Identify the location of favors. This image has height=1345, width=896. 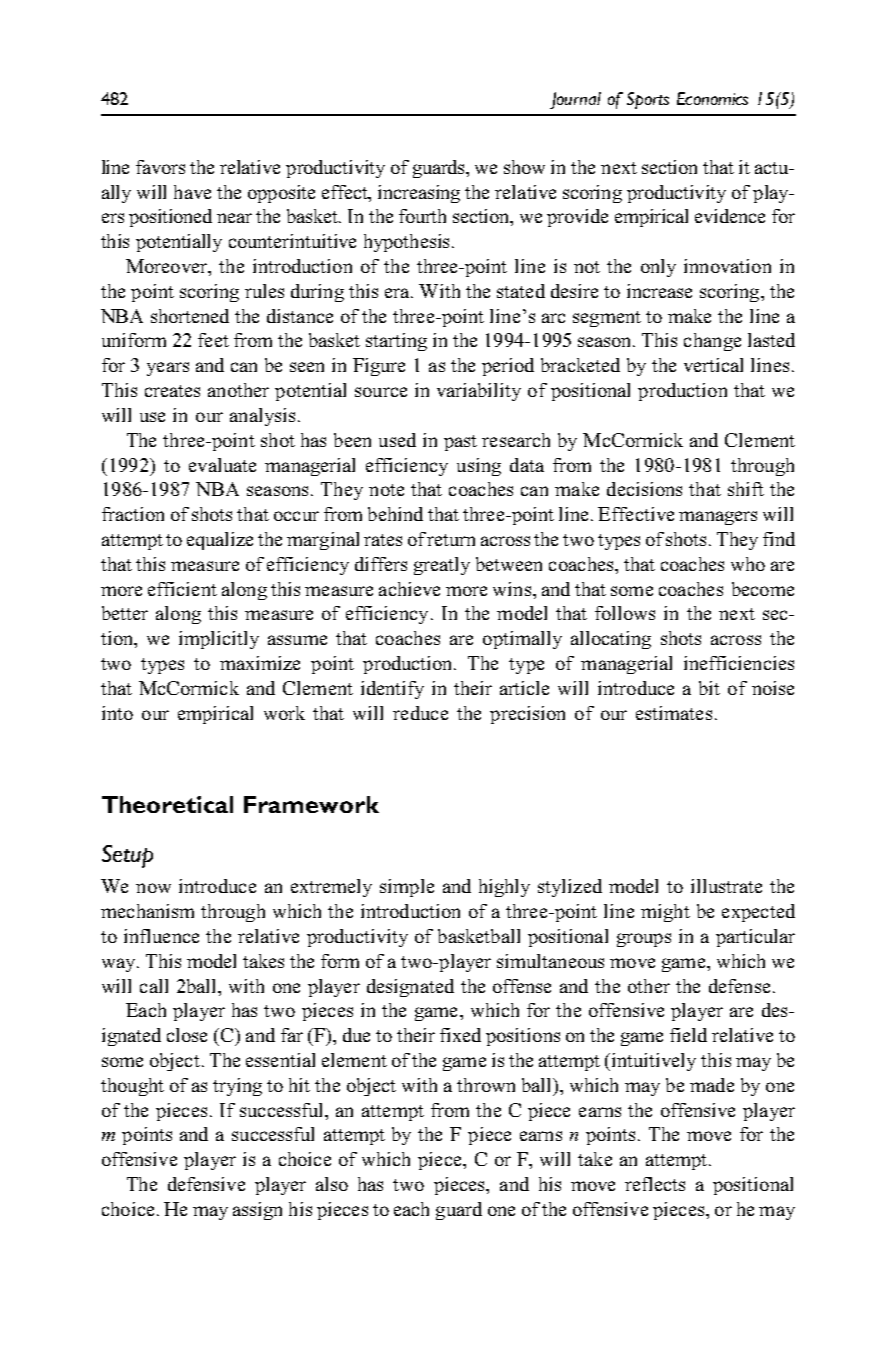
(160, 167).
